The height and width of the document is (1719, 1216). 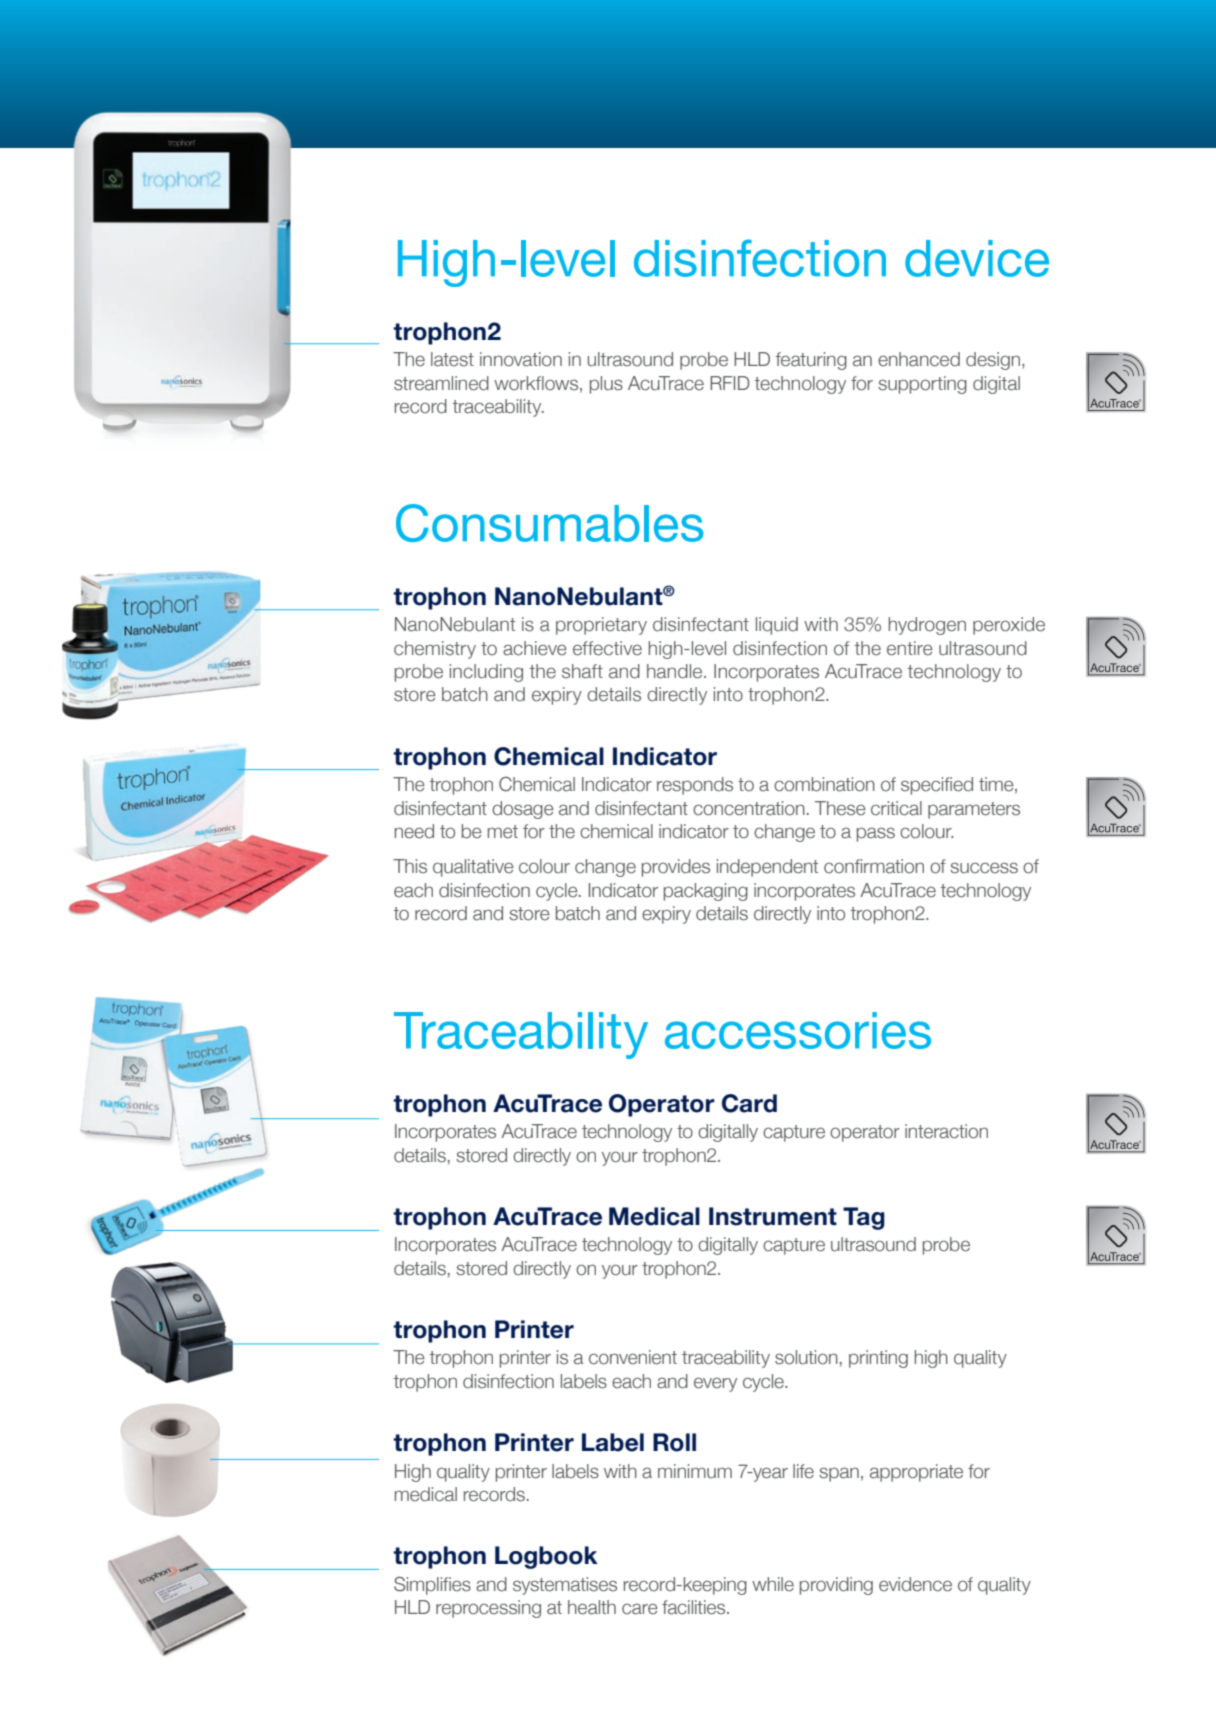 I want to click on packaging, so click(x=706, y=892).
